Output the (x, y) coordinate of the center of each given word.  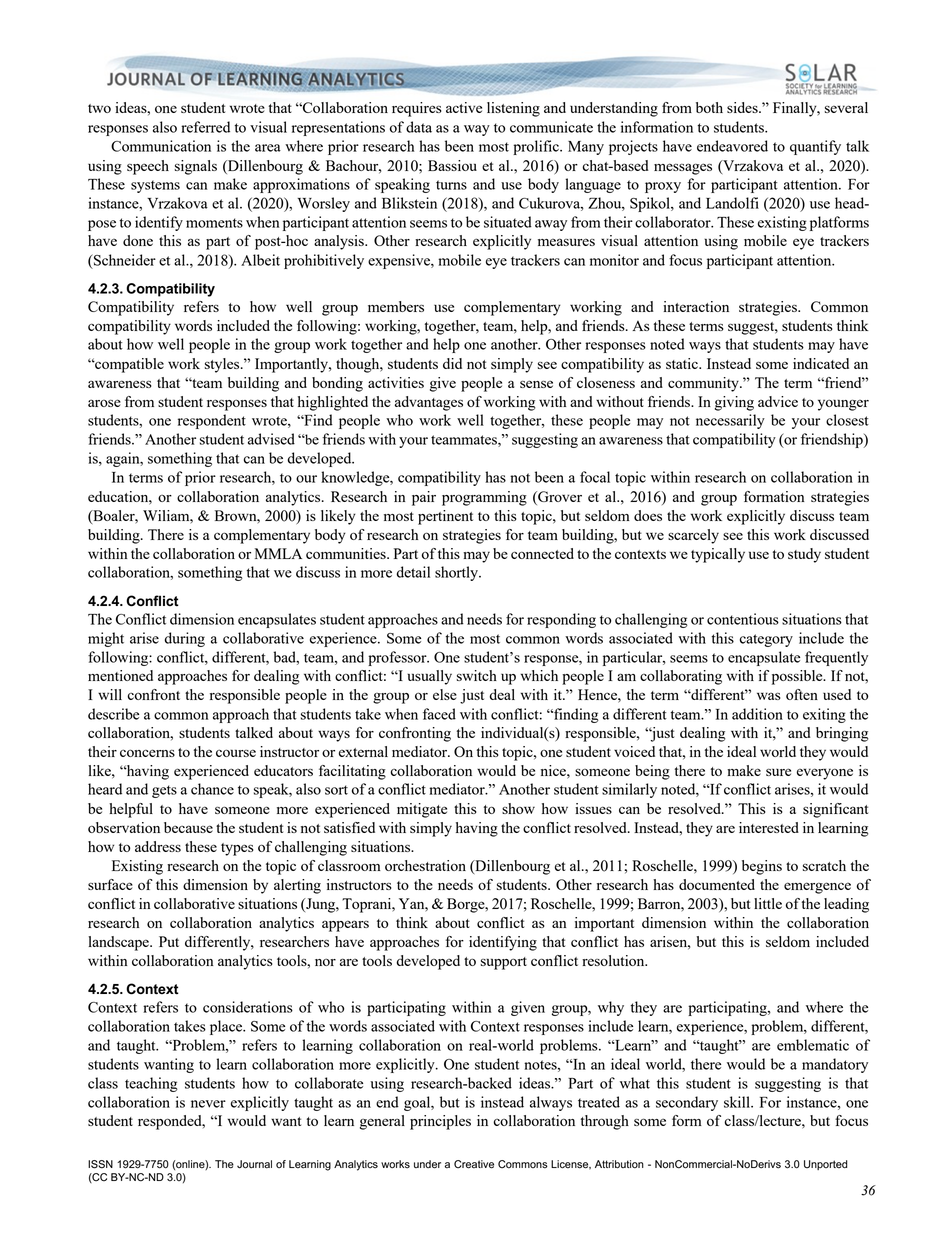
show (518, 808)
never (208, 1104)
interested (769, 827)
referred (205, 127)
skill (738, 1102)
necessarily (730, 421)
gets (164, 791)
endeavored (732, 146)
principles (440, 1122)
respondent (212, 421)
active (464, 107)
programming (484, 498)
